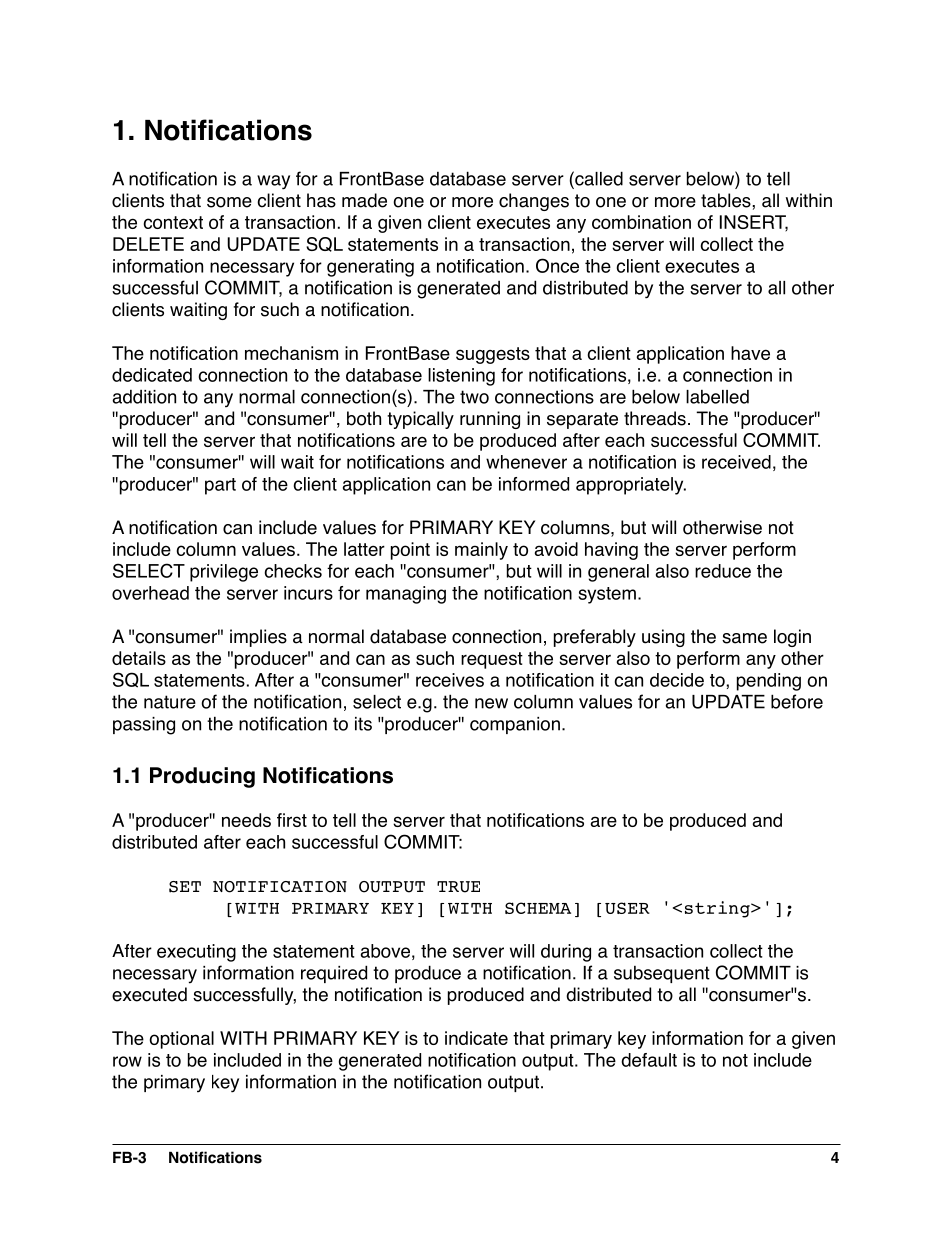  What do you see at coordinates (534, 202) in the screenshot?
I see `changes` at bounding box center [534, 202].
